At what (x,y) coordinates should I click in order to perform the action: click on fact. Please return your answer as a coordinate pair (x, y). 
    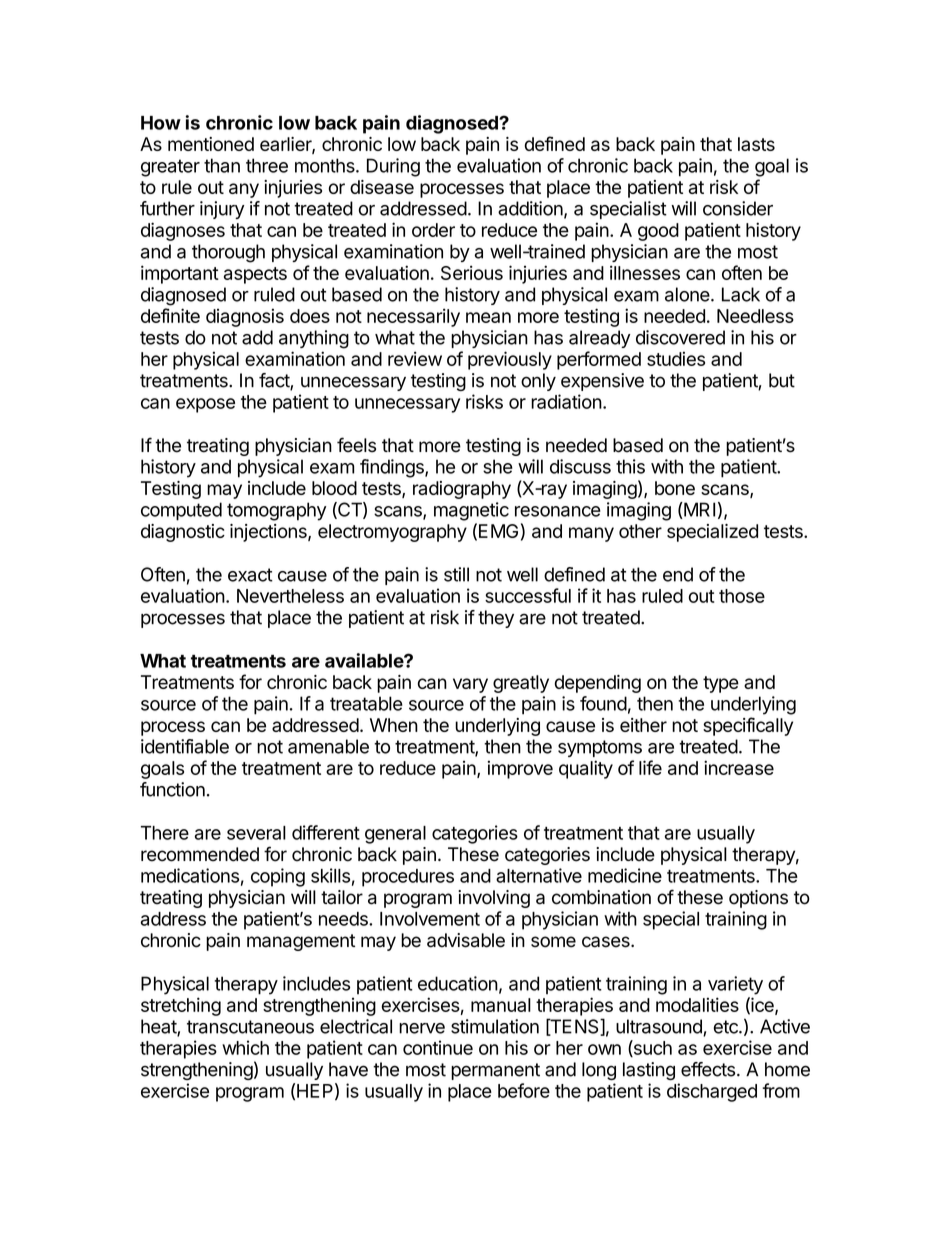
    Looking at the image, I should click on (275, 381).
